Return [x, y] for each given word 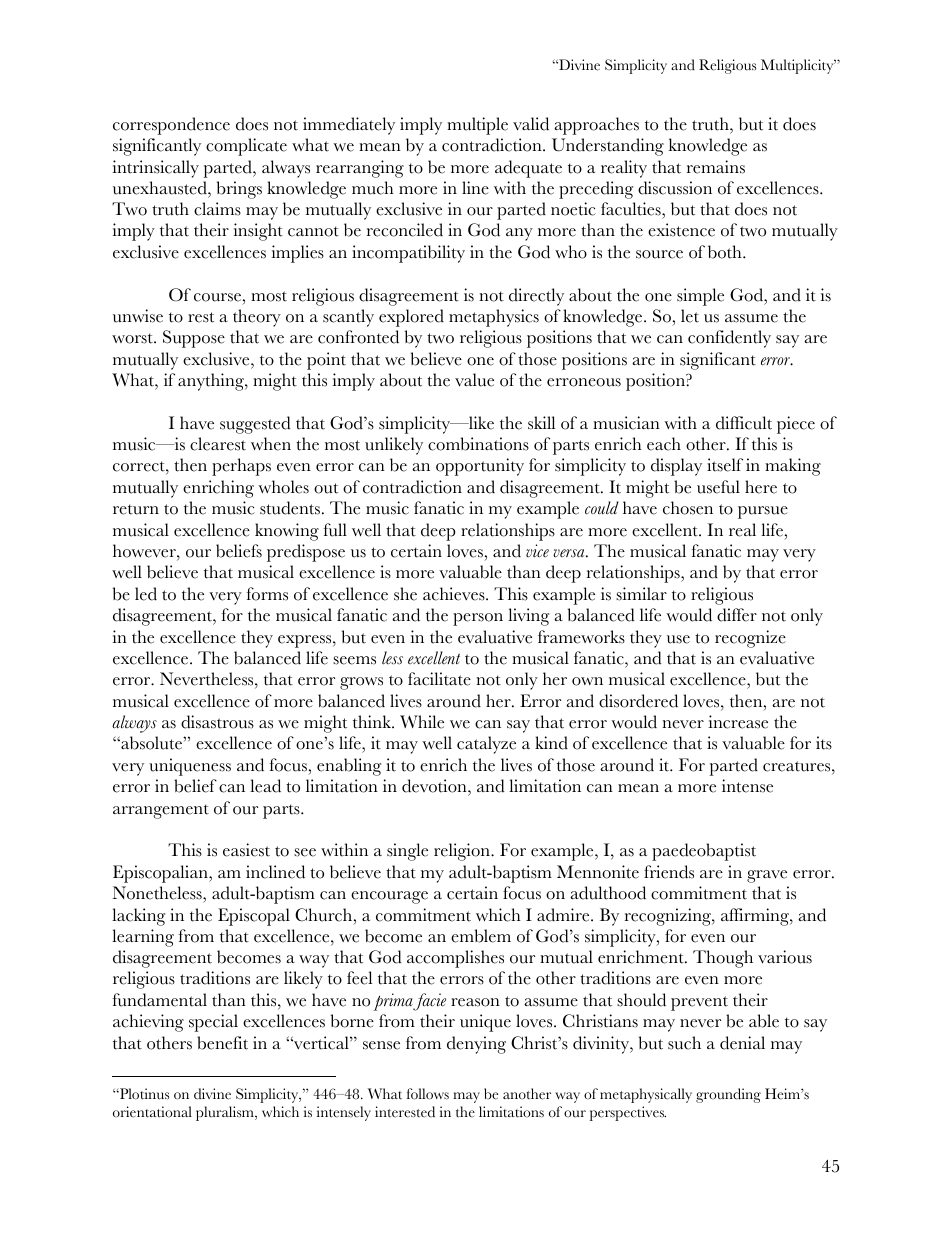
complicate [246, 147]
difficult [744, 423]
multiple [477, 126]
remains [716, 167]
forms [267, 594]
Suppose [194, 339]
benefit [222, 1043]
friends [669, 872]
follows [428, 1094]
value [474, 380]
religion [463, 852]
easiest [246, 850]
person [478, 619]
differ [737, 615]
